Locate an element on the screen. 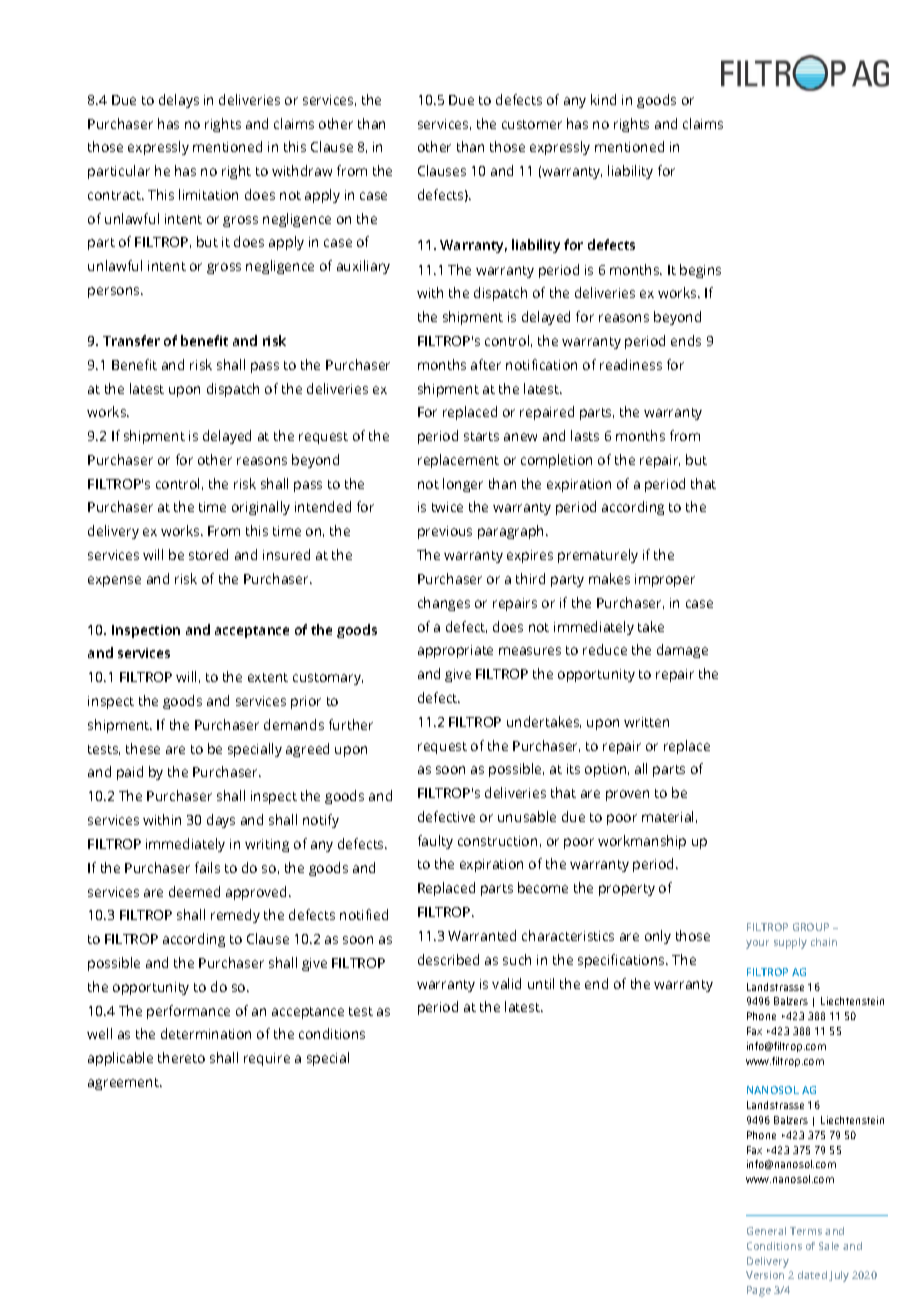  Page is located at coordinates (759, 1291).
